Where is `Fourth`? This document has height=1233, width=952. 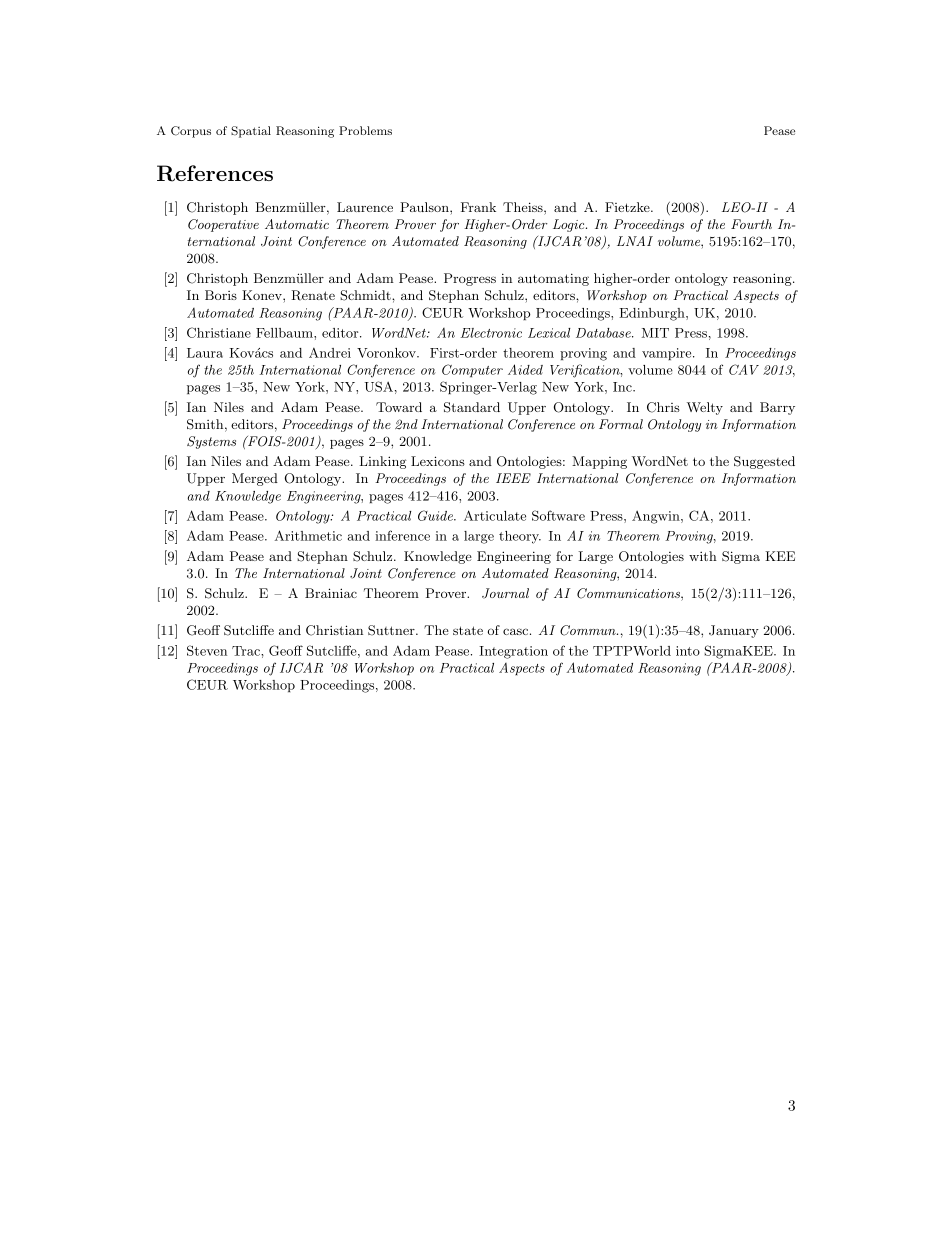 Fourth is located at coordinates (751, 224).
